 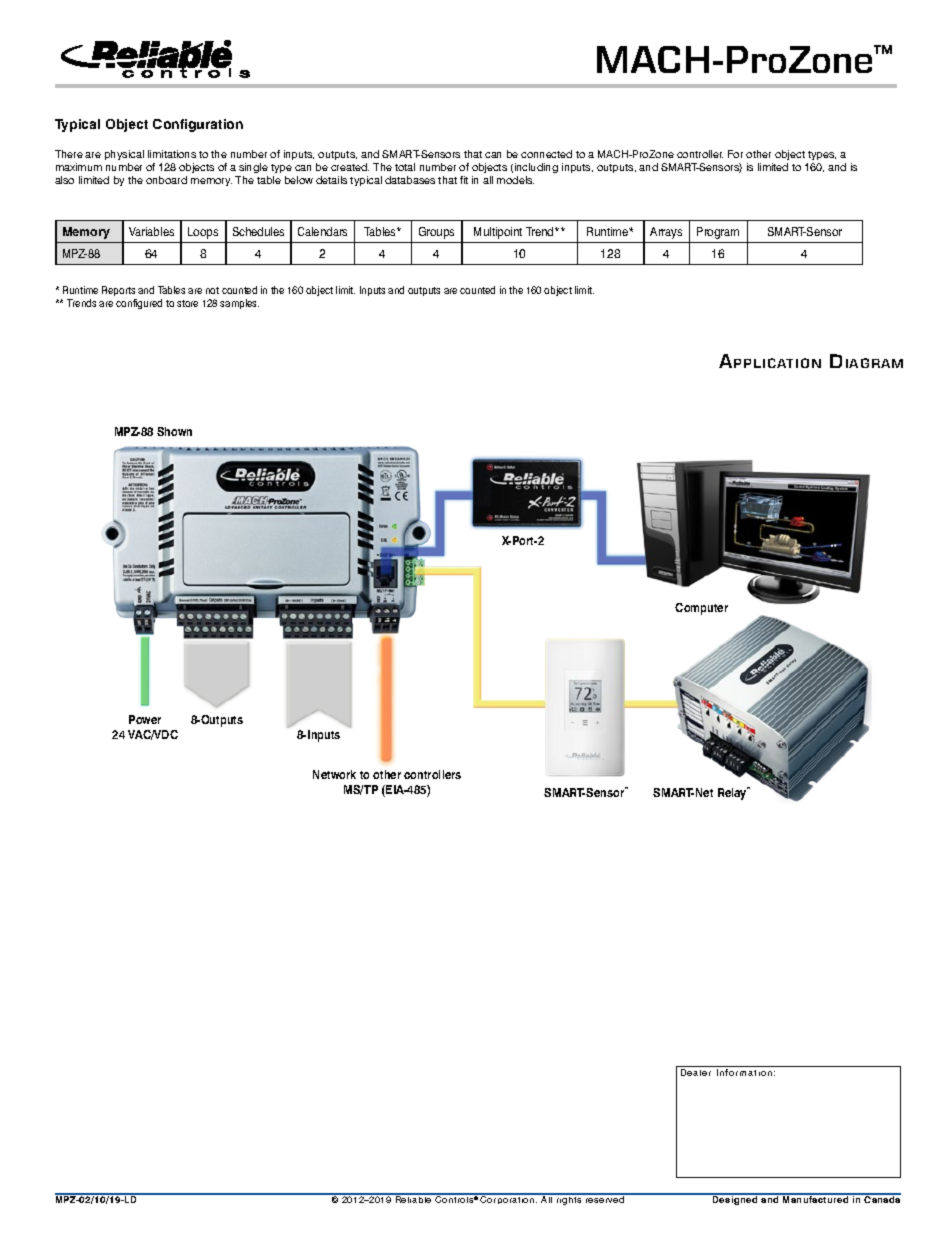 What do you see at coordinates (666, 233) in the screenshot?
I see `Arrays` at bounding box center [666, 233].
